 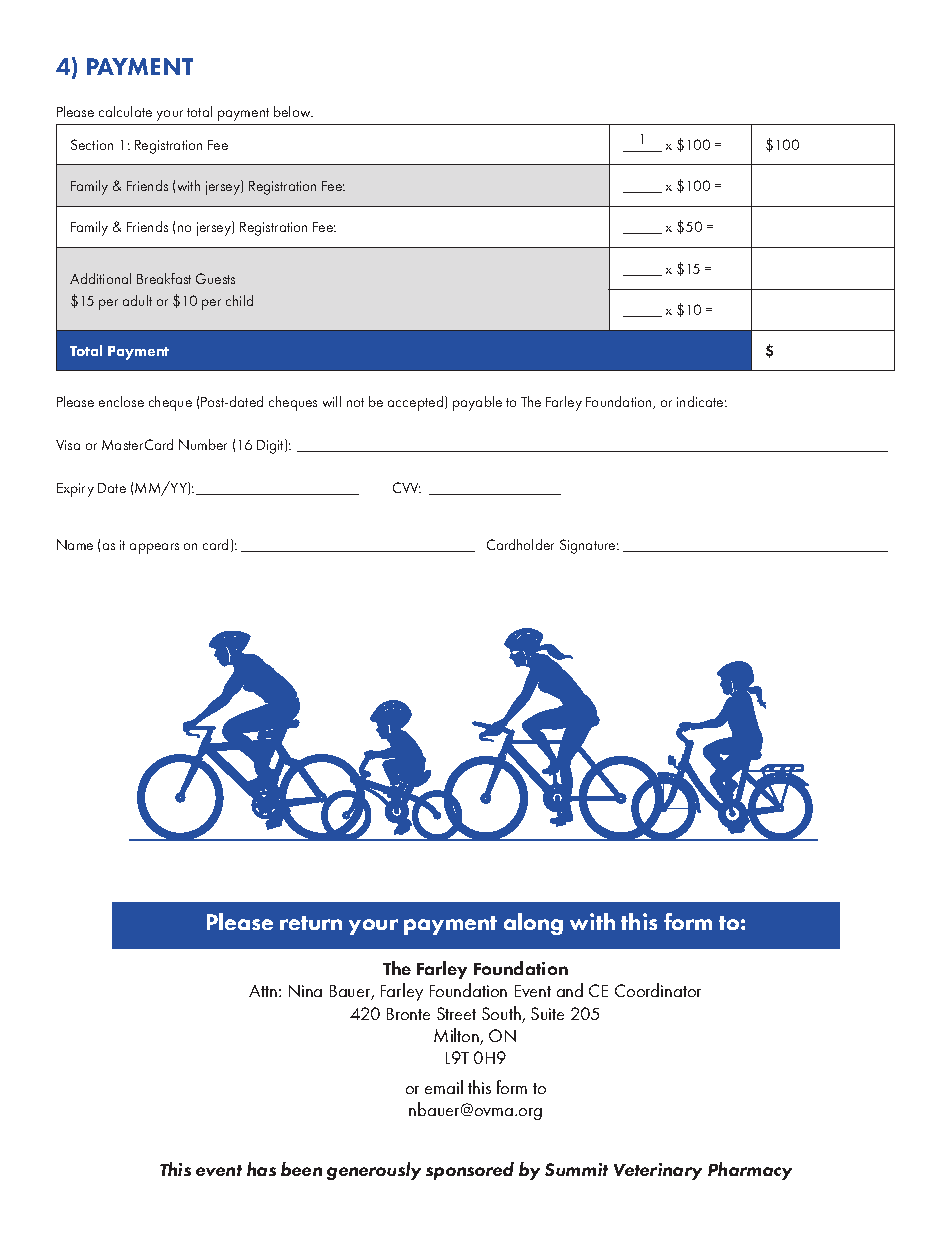 I want to click on enclose, so click(x=121, y=401).
